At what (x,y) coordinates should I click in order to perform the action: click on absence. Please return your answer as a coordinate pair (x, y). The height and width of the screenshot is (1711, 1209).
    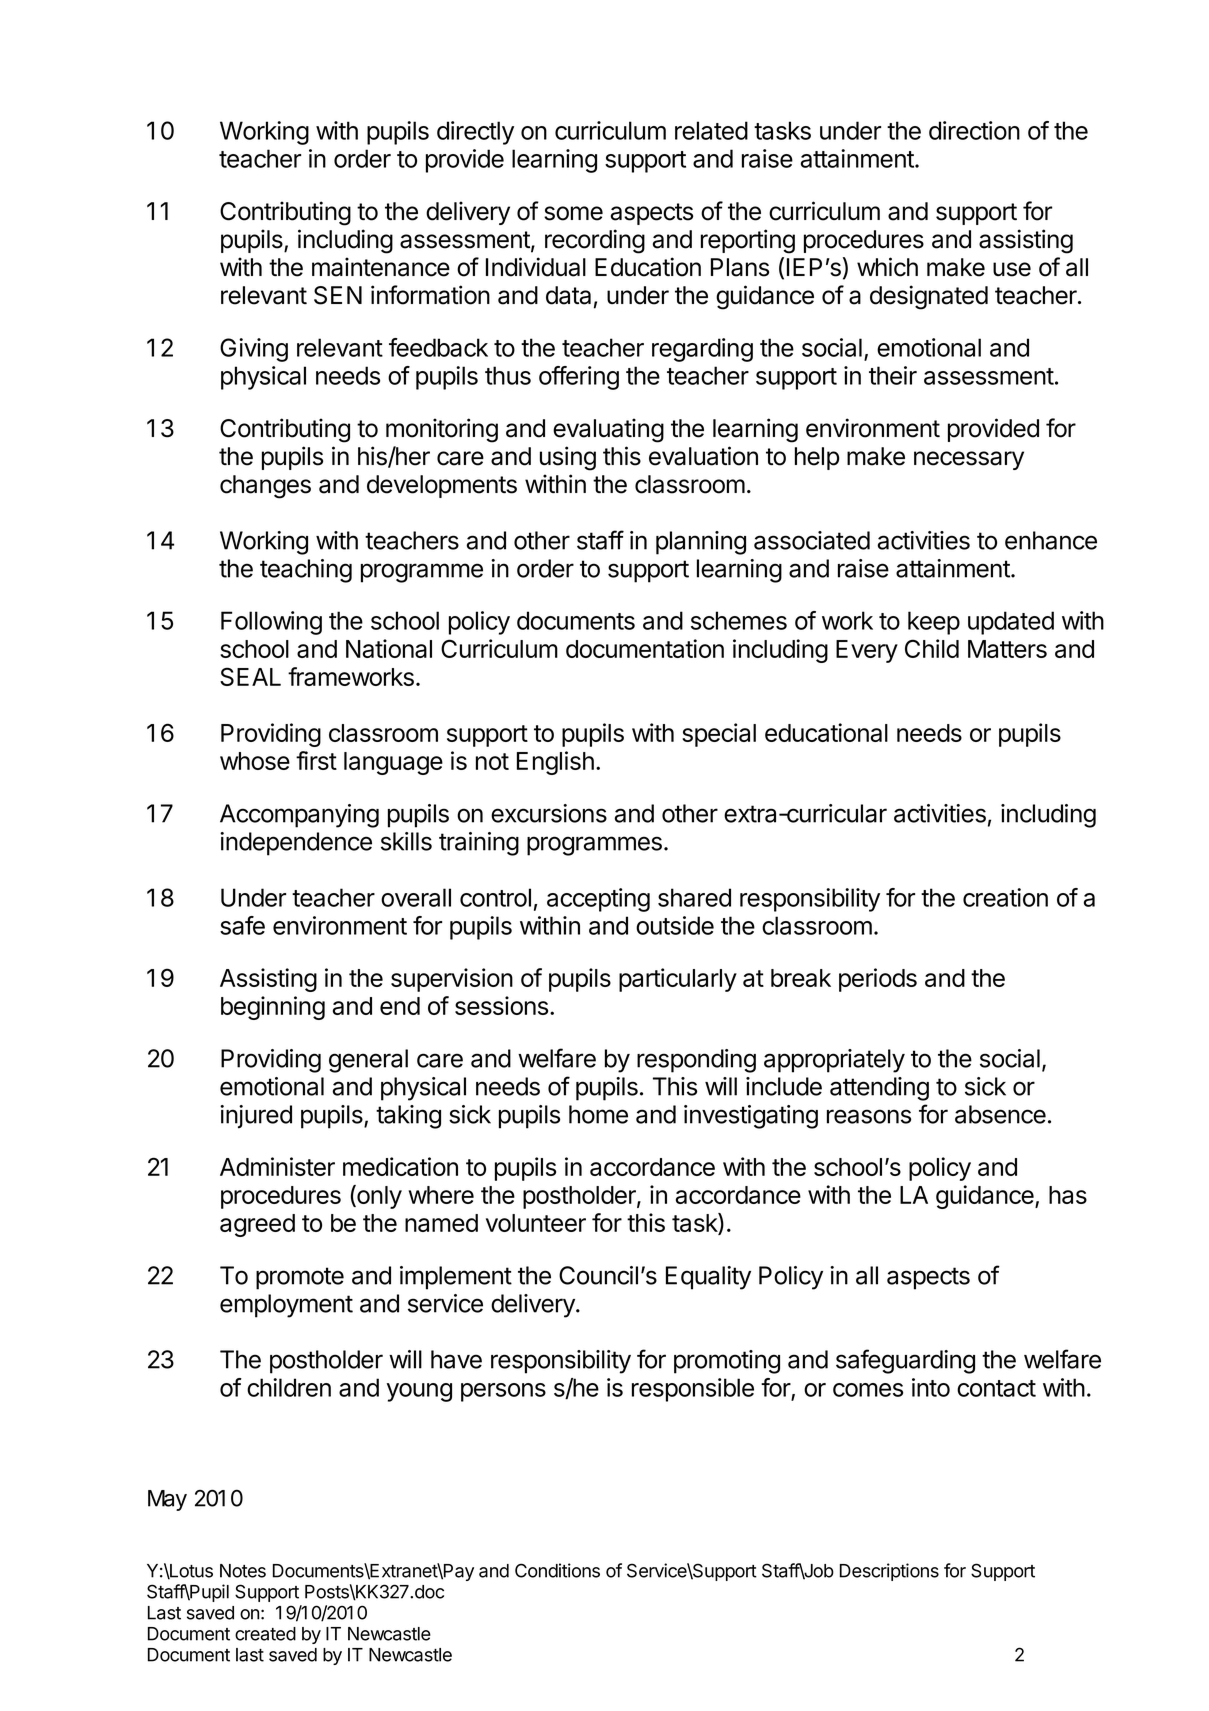
    Looking at the image, I should click on (1000, 1114).
